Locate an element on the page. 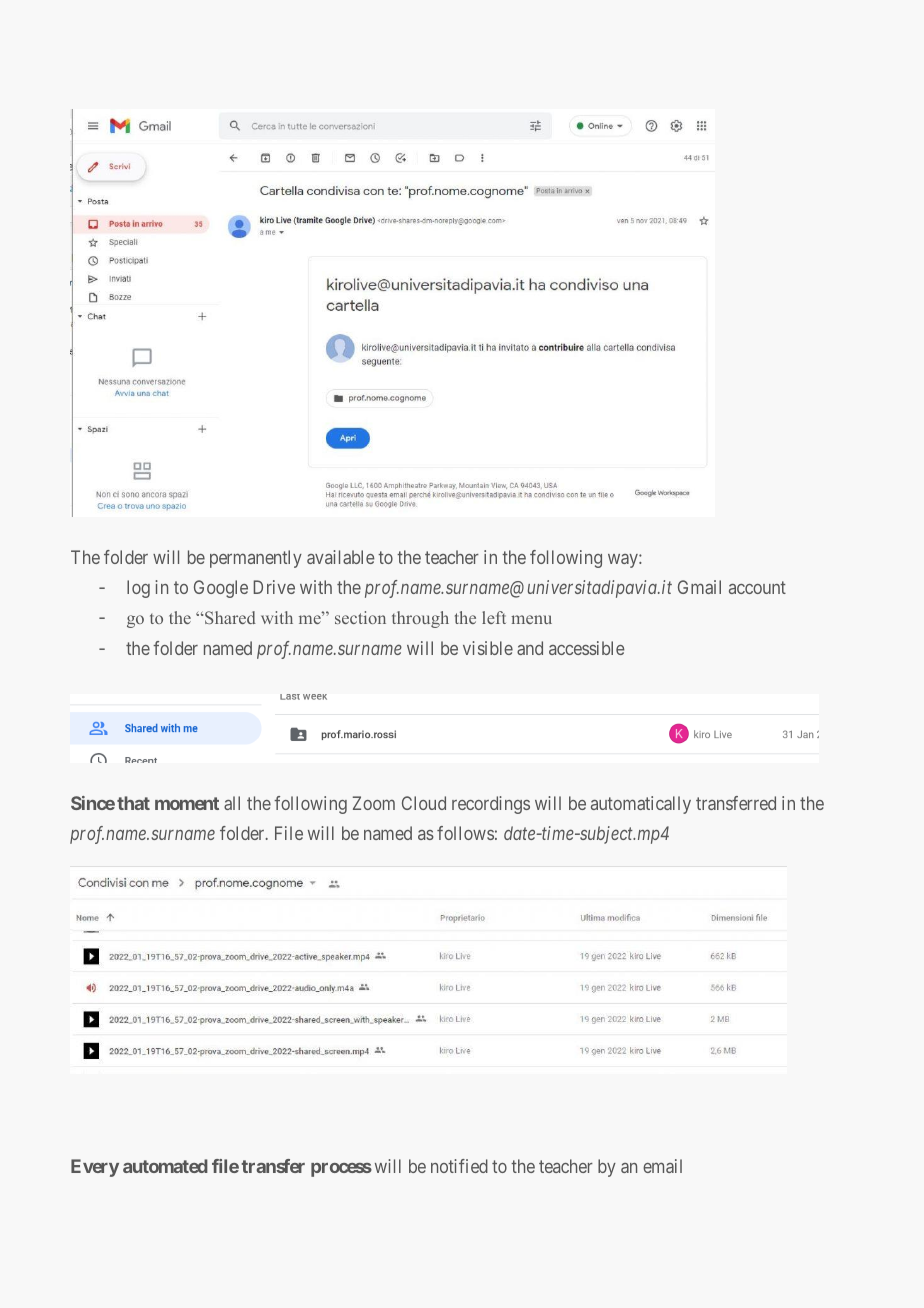 The height and width of the image is (1308, 924). Shared is located at coordinates (230, 617).
